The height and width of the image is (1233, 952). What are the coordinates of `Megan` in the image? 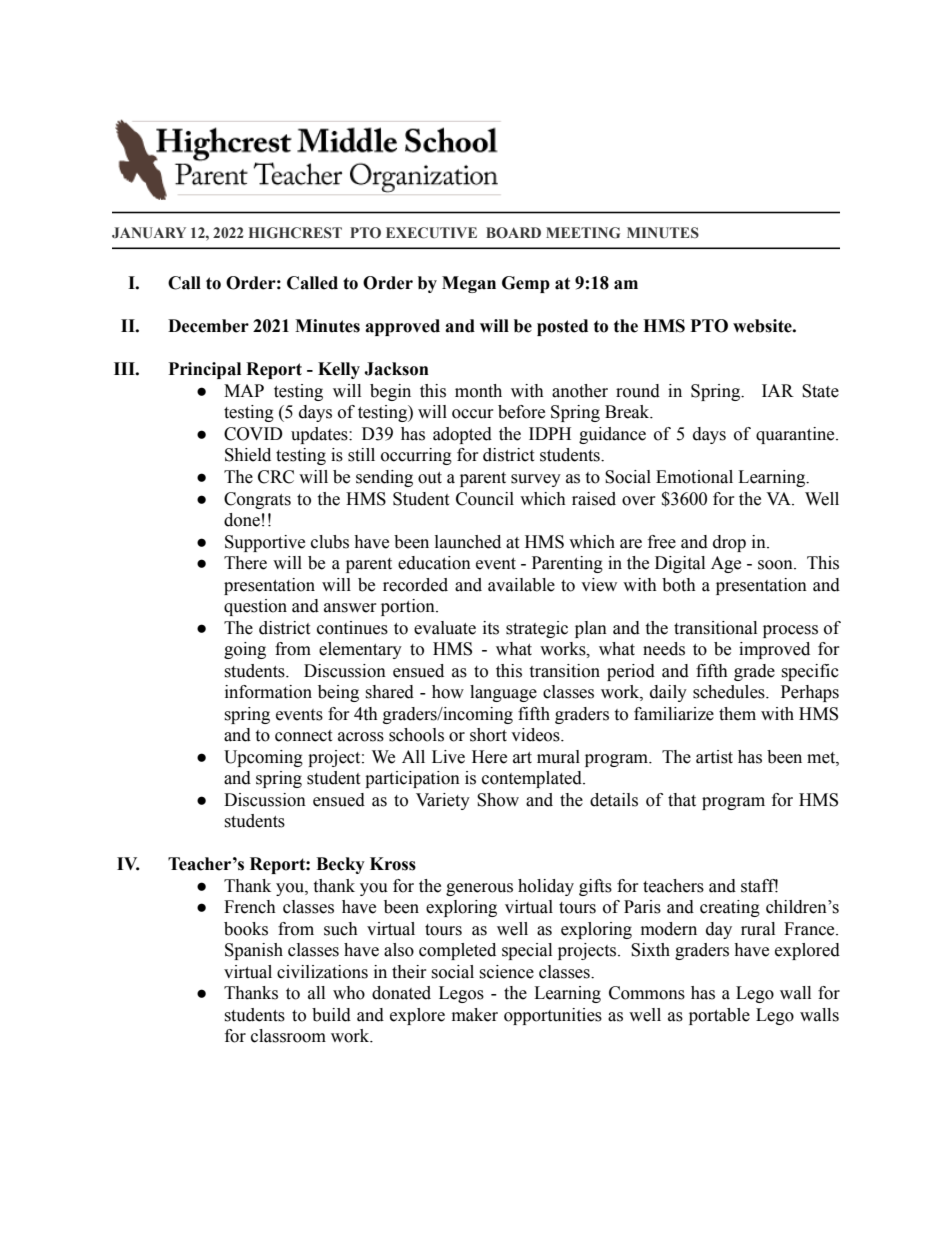 It's located at (469, 284).
